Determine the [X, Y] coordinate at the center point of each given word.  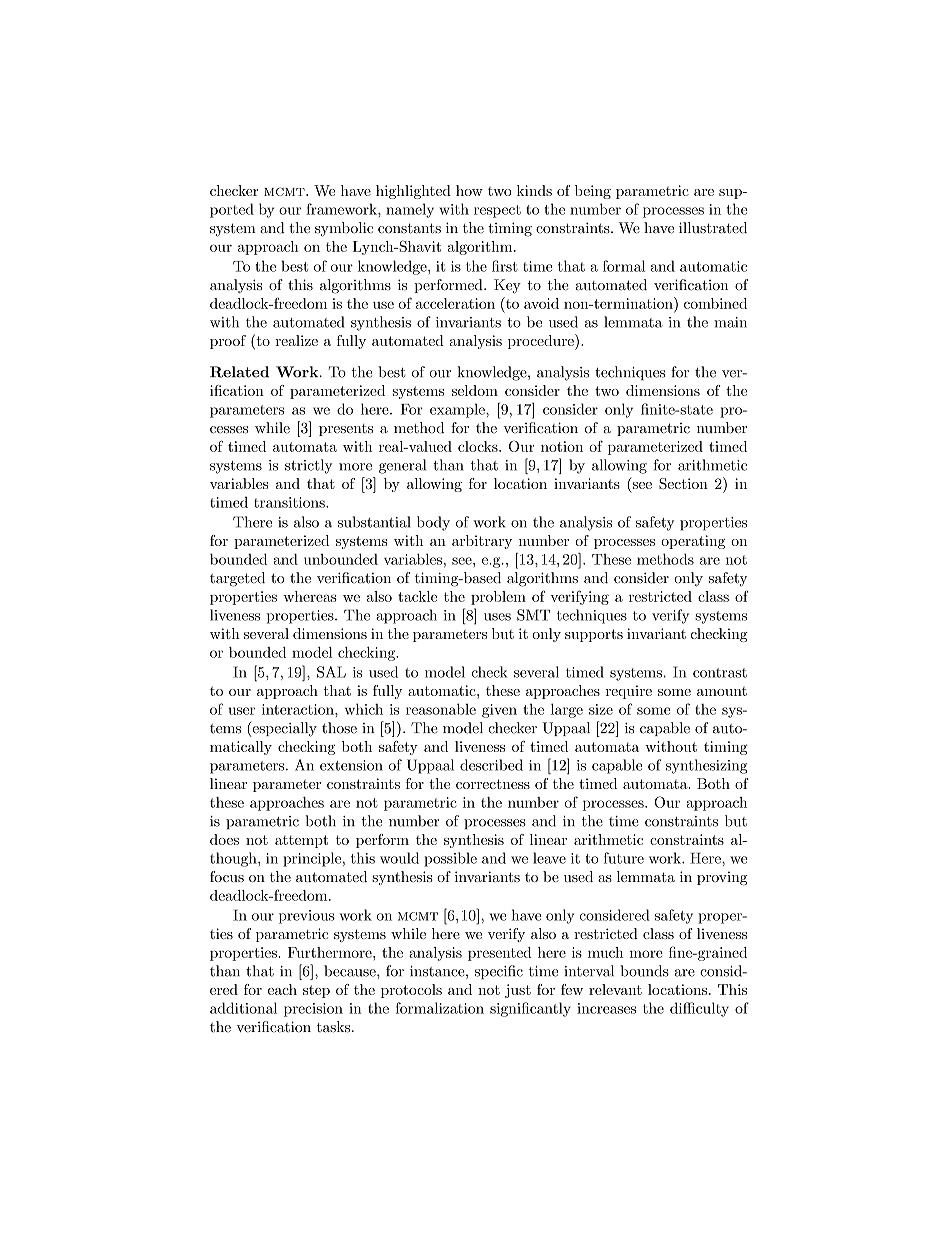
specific [499, 972]
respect [497, 211]
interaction [299, 709]
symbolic [344, 229]
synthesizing [706, 766]
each [282, 989]
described [491, 765]
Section [683, 483]
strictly [308, 466]
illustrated [713, 228]
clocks [479, 446]
